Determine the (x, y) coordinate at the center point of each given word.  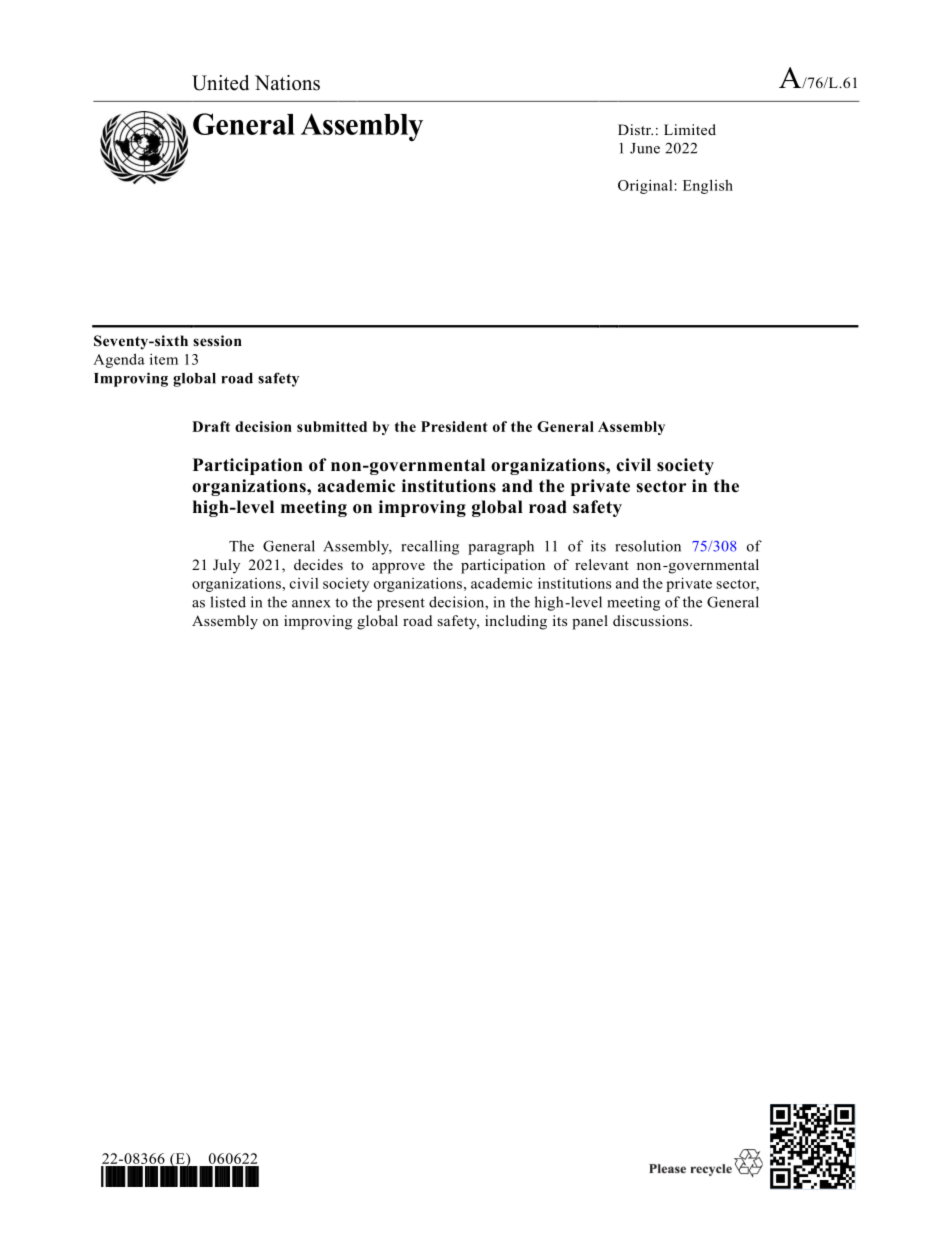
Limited (690, 129)
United (220, 83)
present (401, 604)
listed (228, 602)
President (454, 426)
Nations (287, 83)
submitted (332, 426)
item (164, 359)
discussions (652, 620)
